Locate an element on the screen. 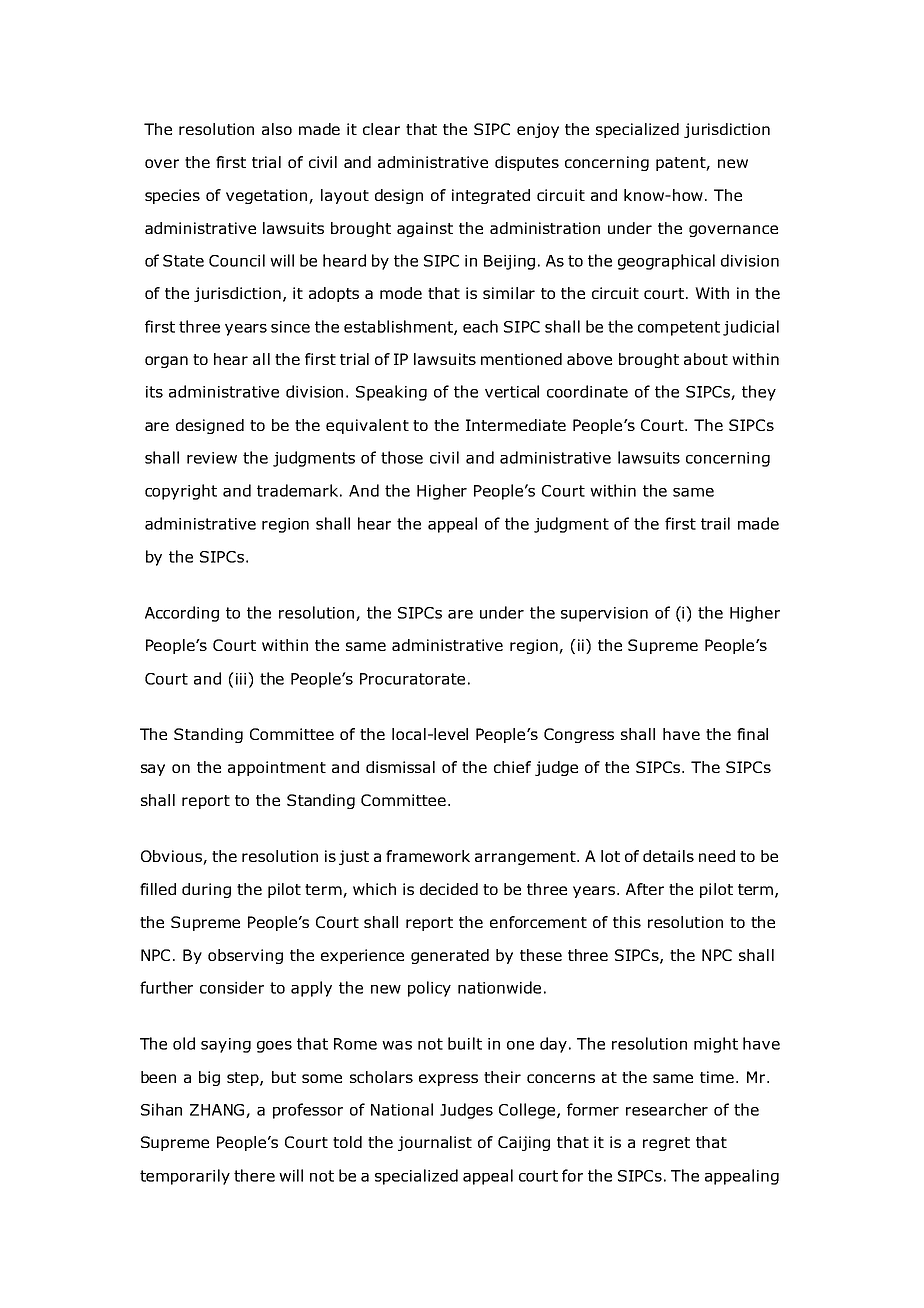 Image resolution: width=924 pixels, height=1308 pixels. generated is located at coordinates (450, 956).
